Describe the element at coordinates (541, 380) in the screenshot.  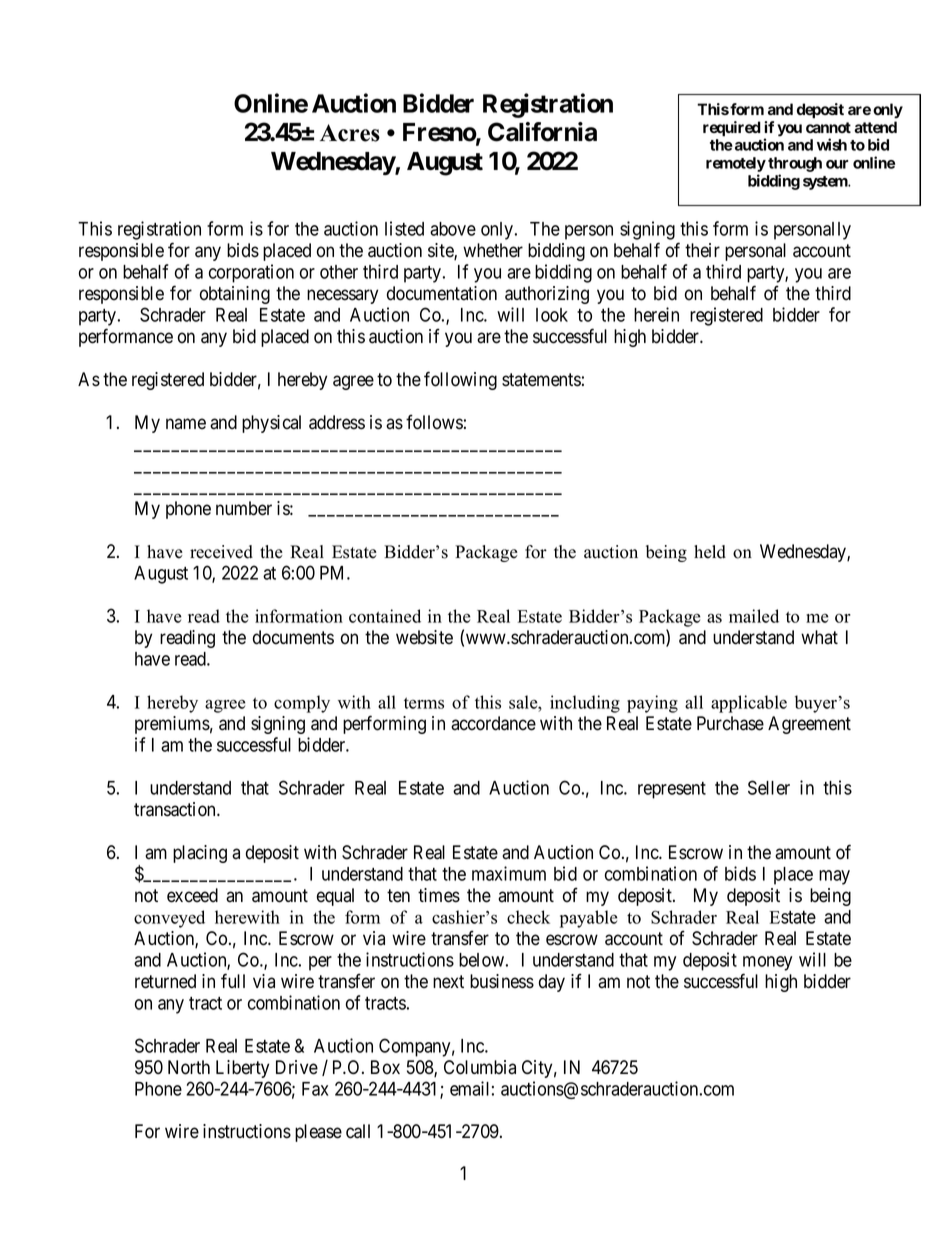
I see `statements` at that location.
